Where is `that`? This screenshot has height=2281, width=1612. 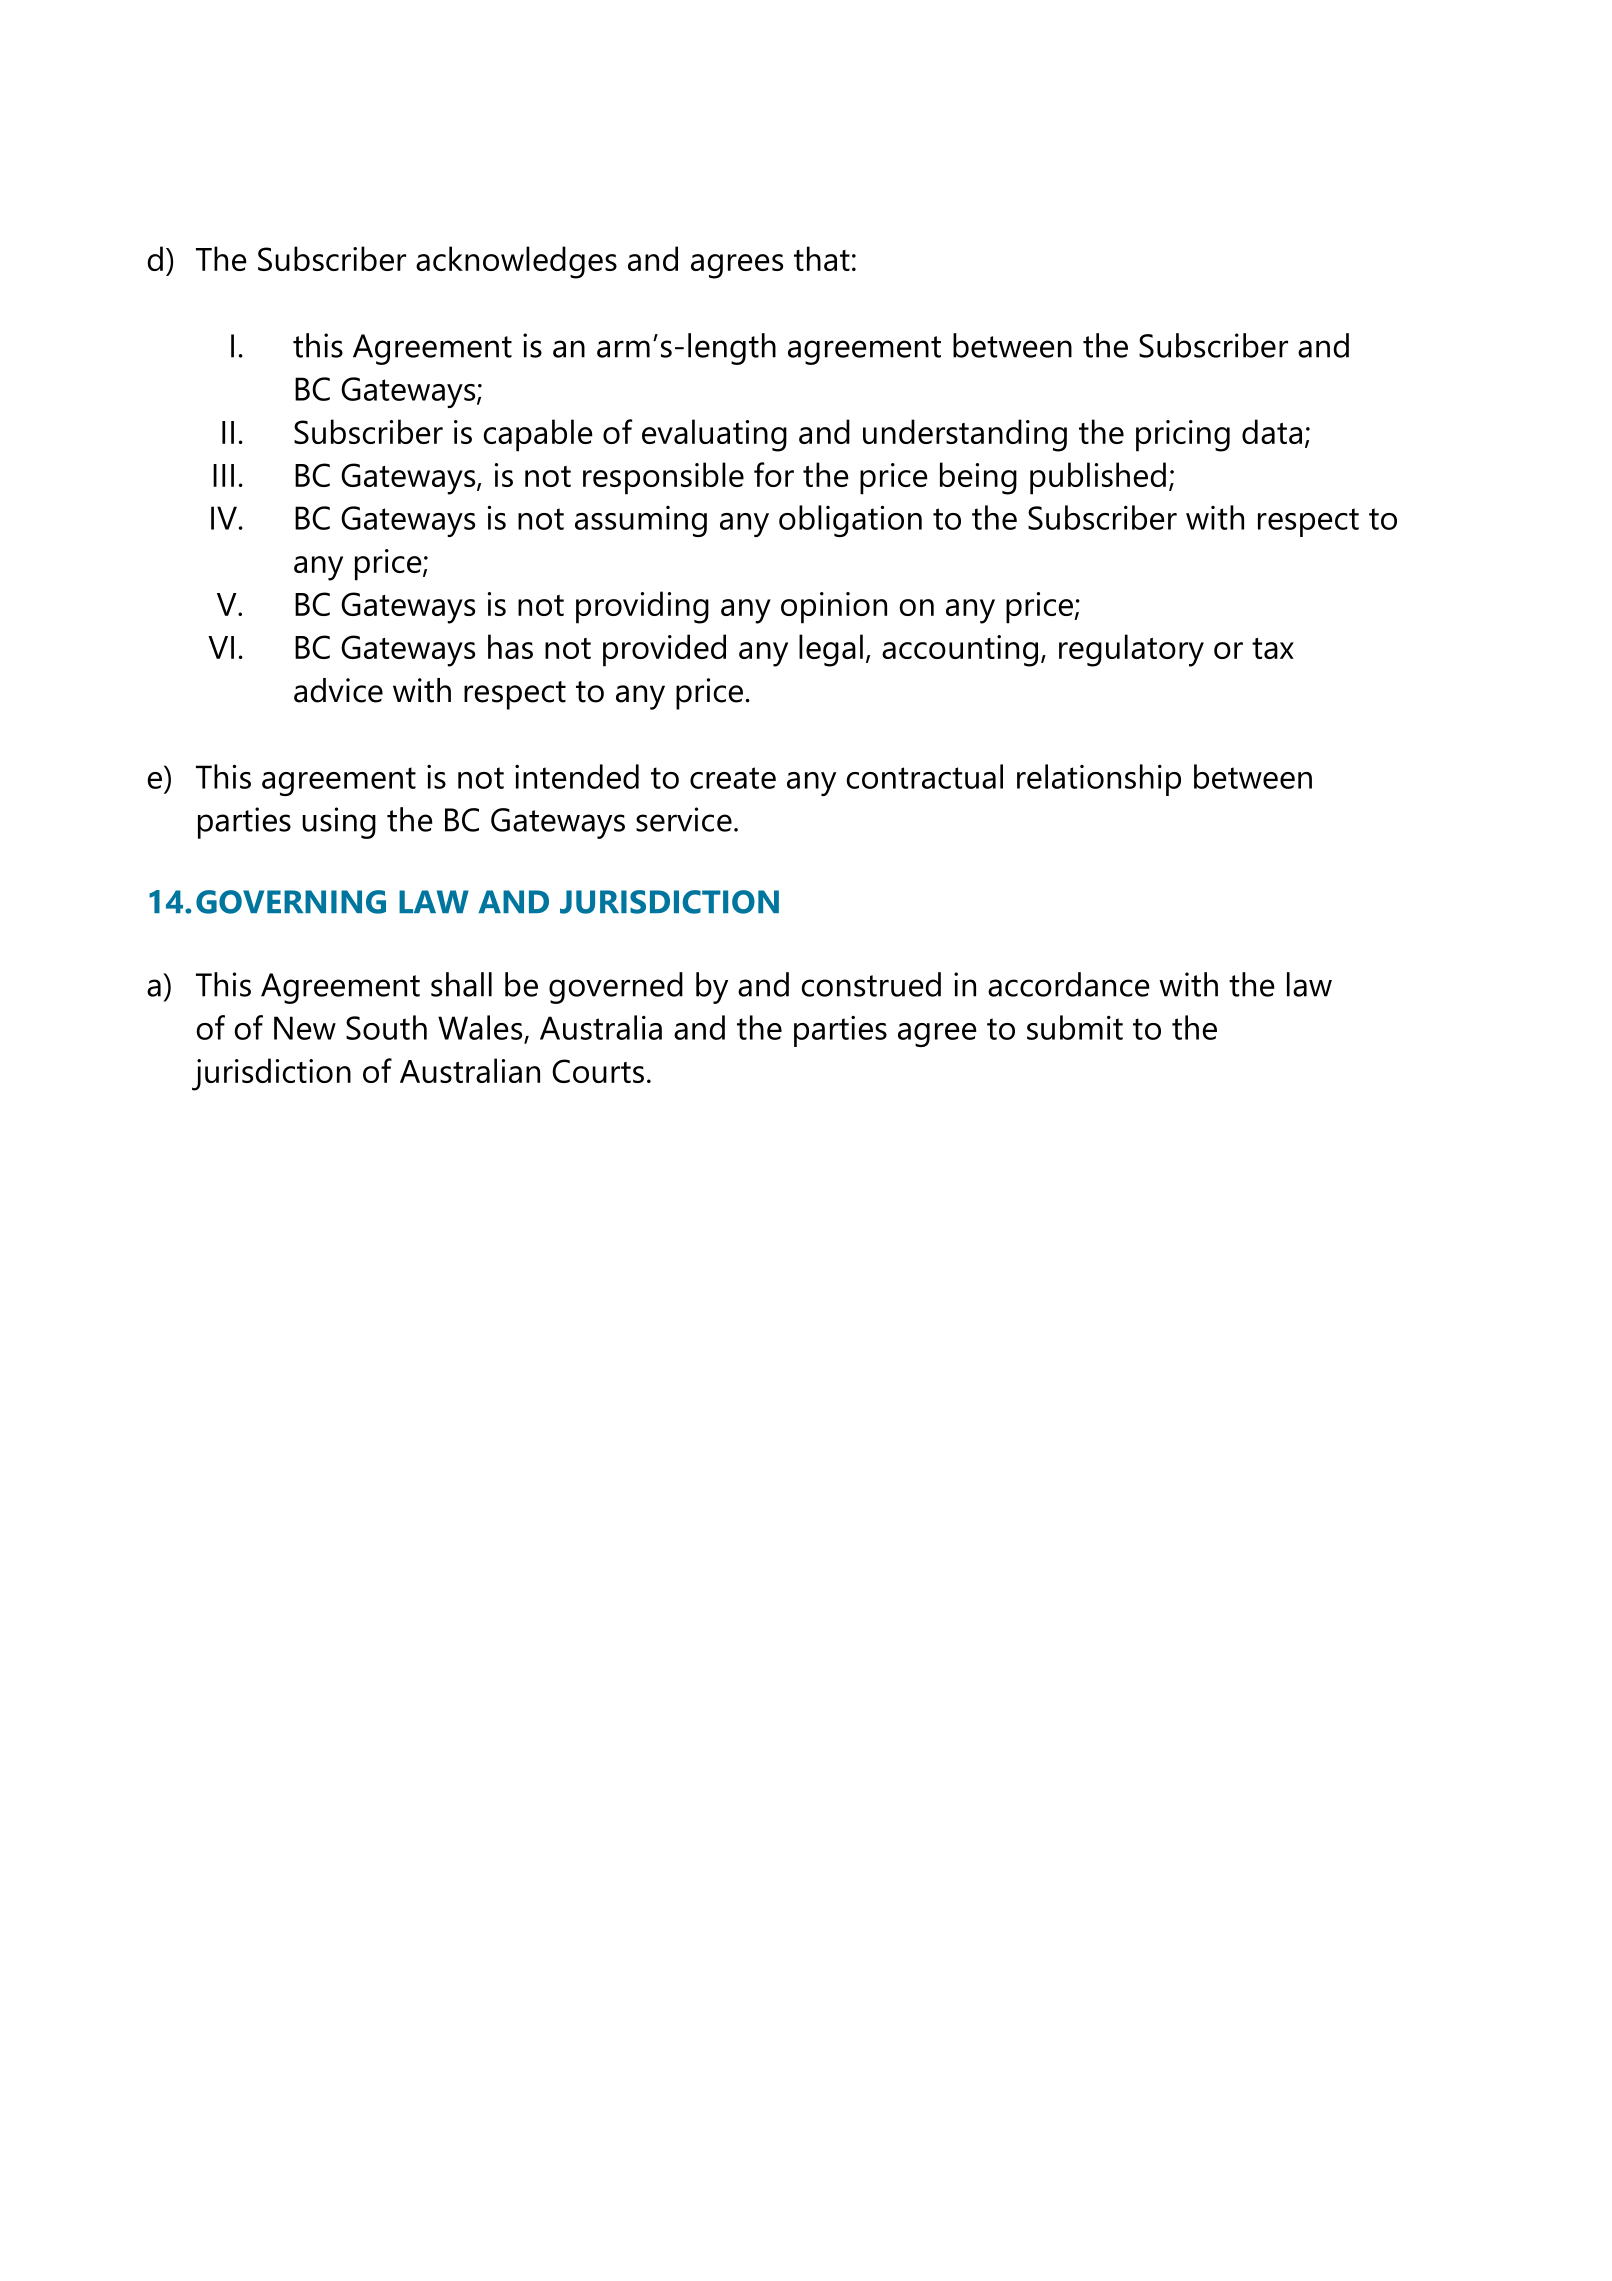
that is located at coordinates (822, 258).
